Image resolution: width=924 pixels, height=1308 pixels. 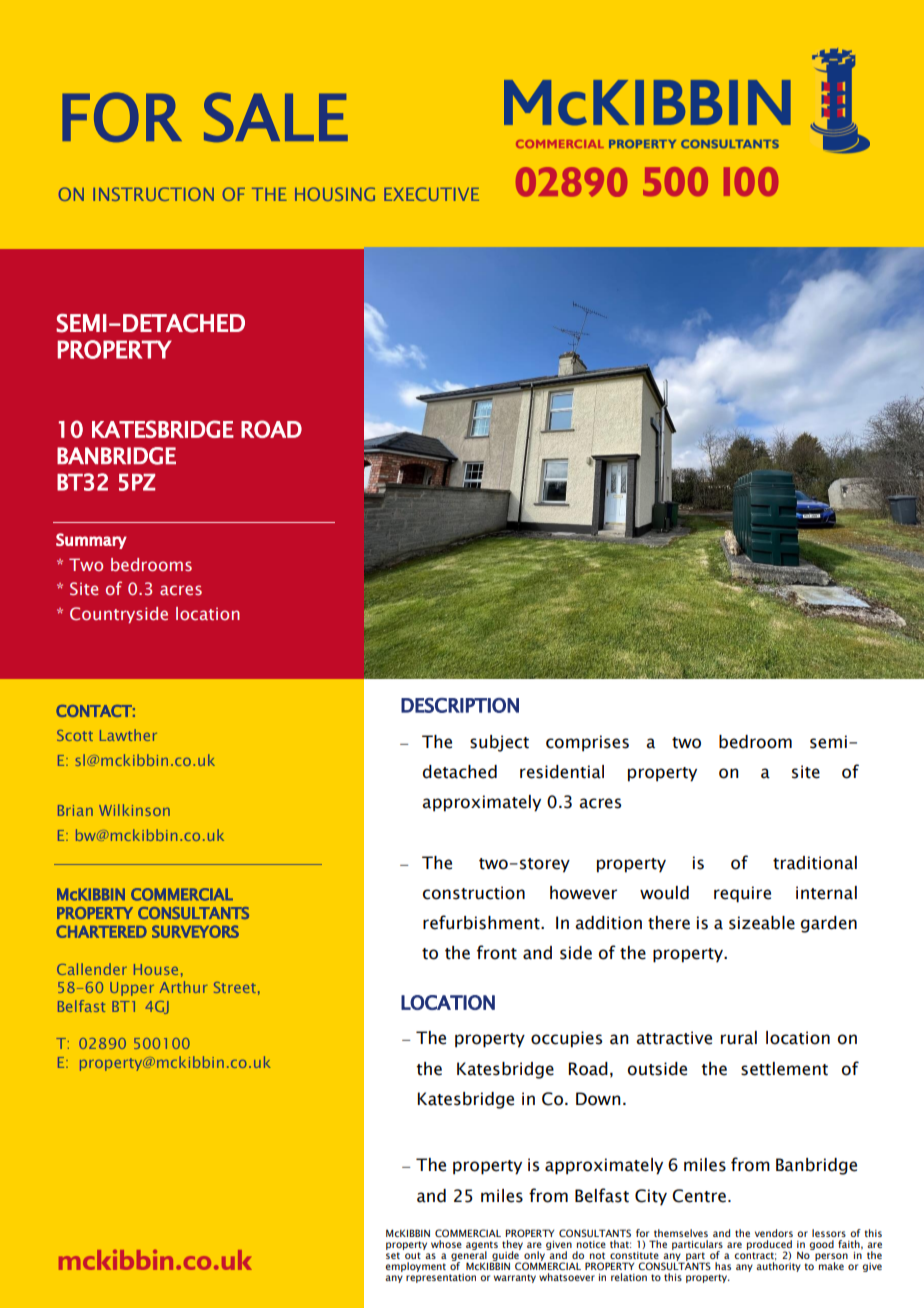 I want to click on representation, so click(x=441, y=1277).
